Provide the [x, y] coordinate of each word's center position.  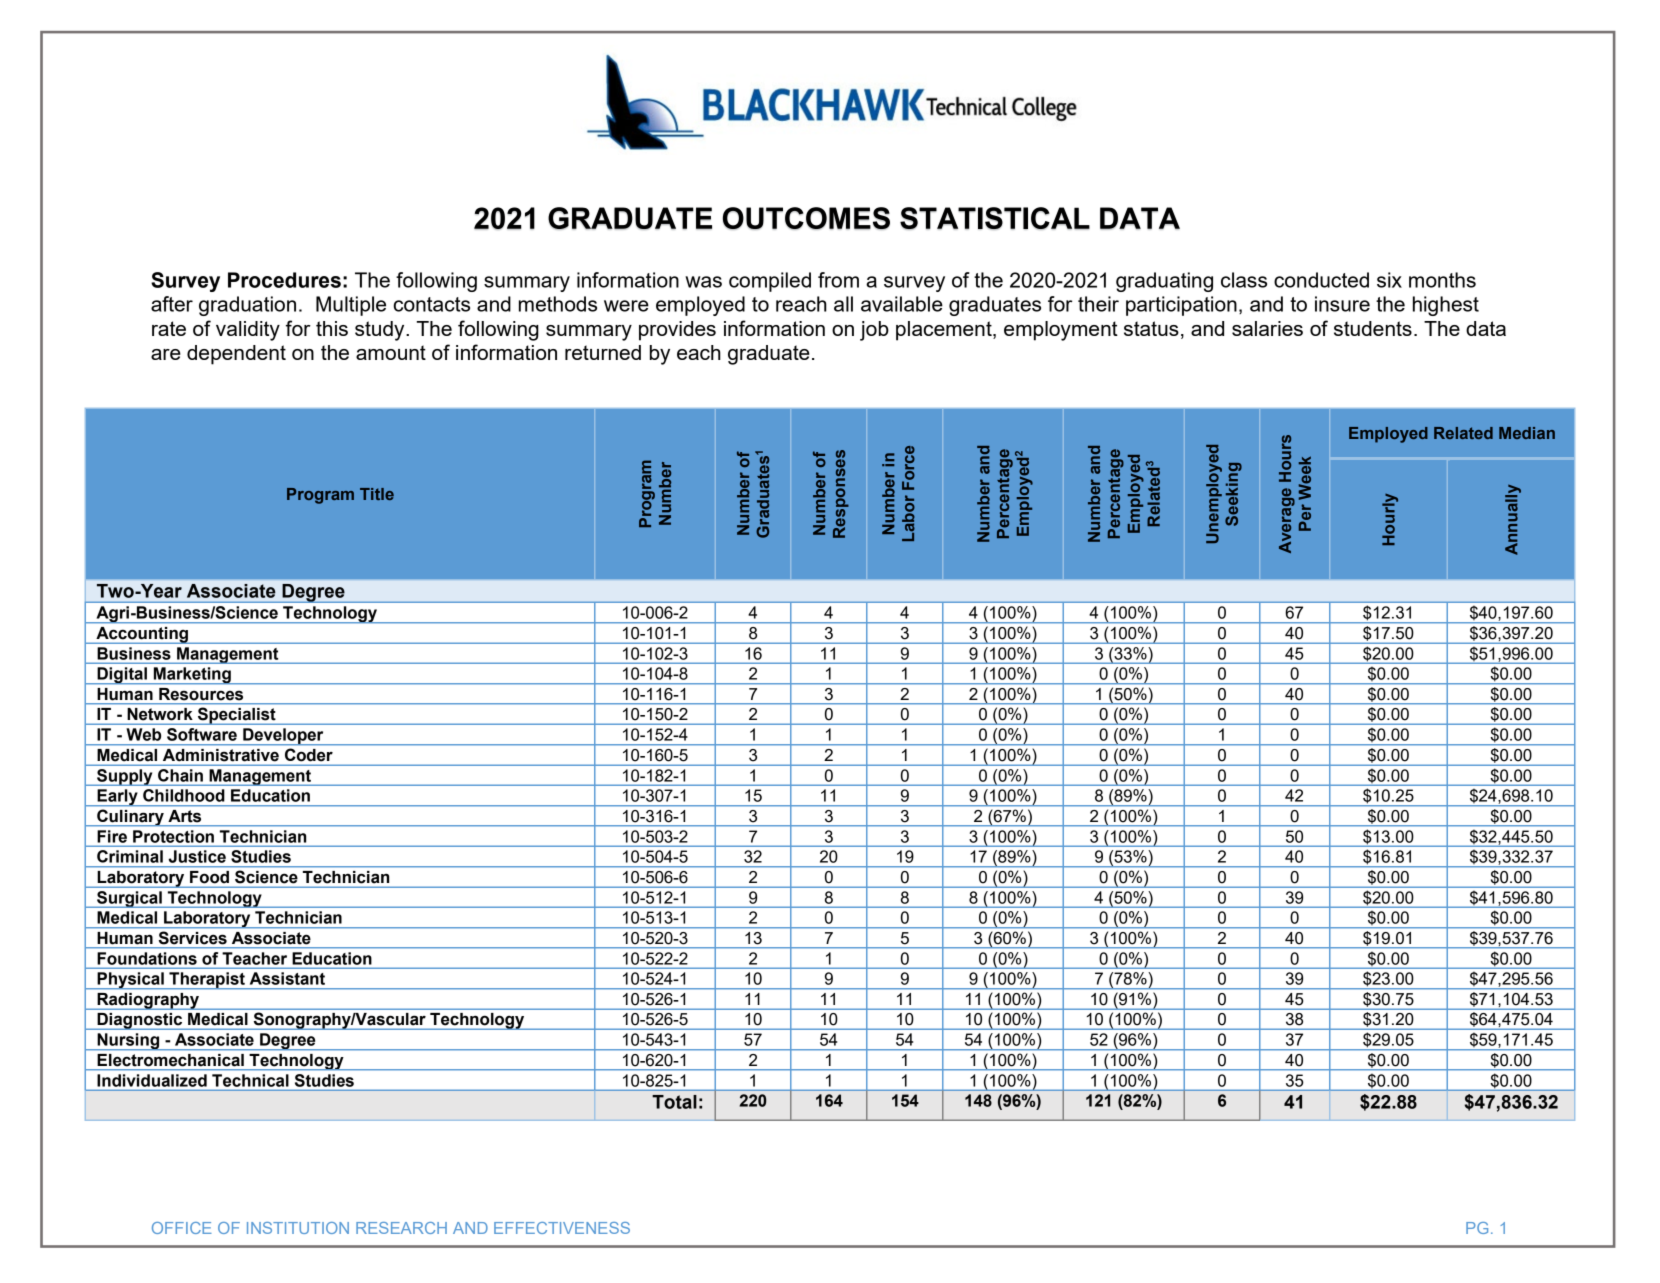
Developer [283, 737]
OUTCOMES [806, 218]
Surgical [129, 899]
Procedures [284, 280]
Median [1527, 433]
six [1389, 280]
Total [674, 1102]
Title [377, 494]
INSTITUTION [298, 1228]
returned [603, 352]
